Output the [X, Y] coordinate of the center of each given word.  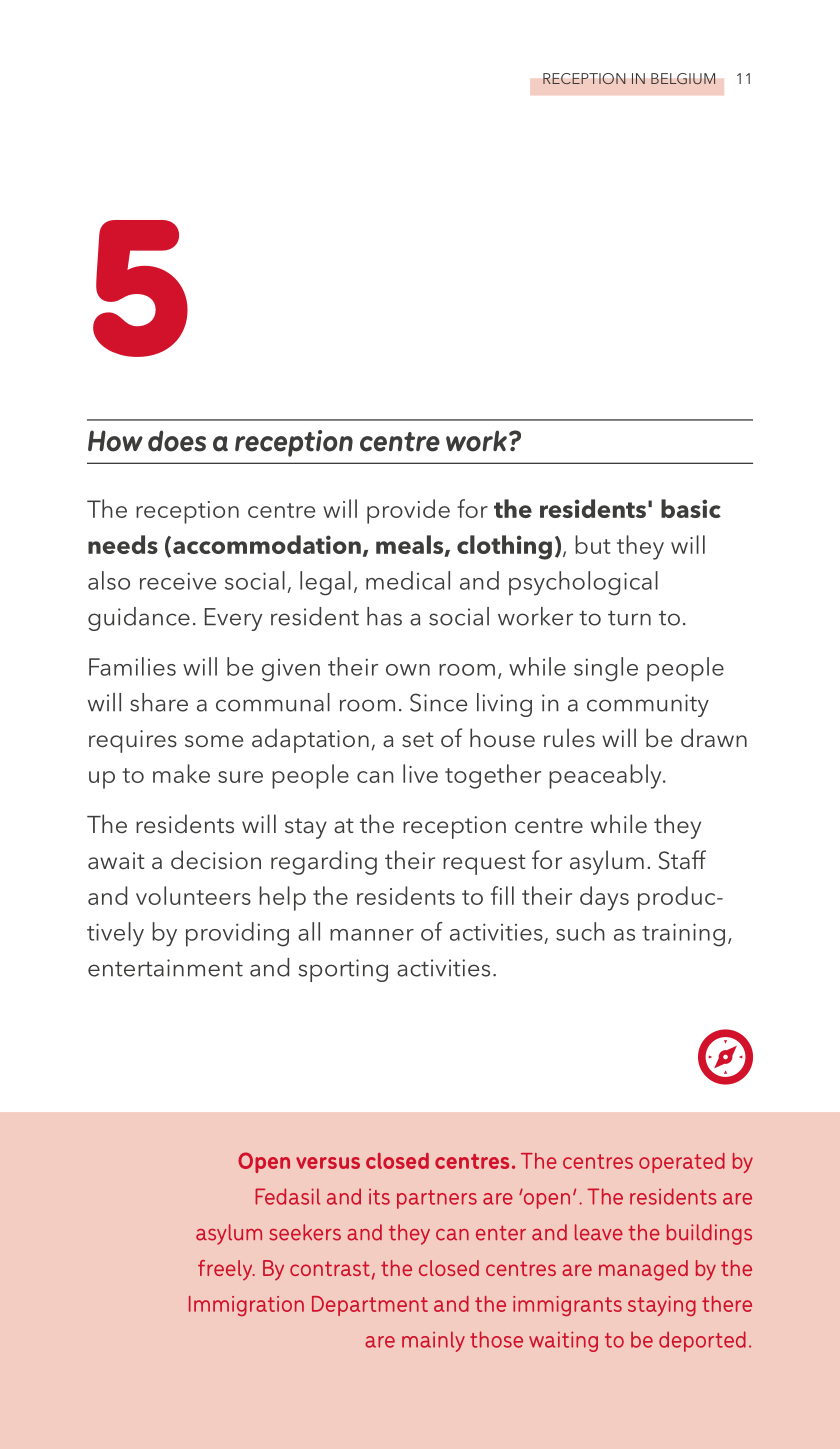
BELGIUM [683, 79]
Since [439, 702]
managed [643, 1270]
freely [226, 1270]
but [592, 544]
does [177, 441]
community [648, 705]
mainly [433, 1341]
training [683, 935]
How [115, 441]
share [159, 702]
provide [408, 511]
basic [691, 508]
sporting [343, 970]
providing [237, 934]
